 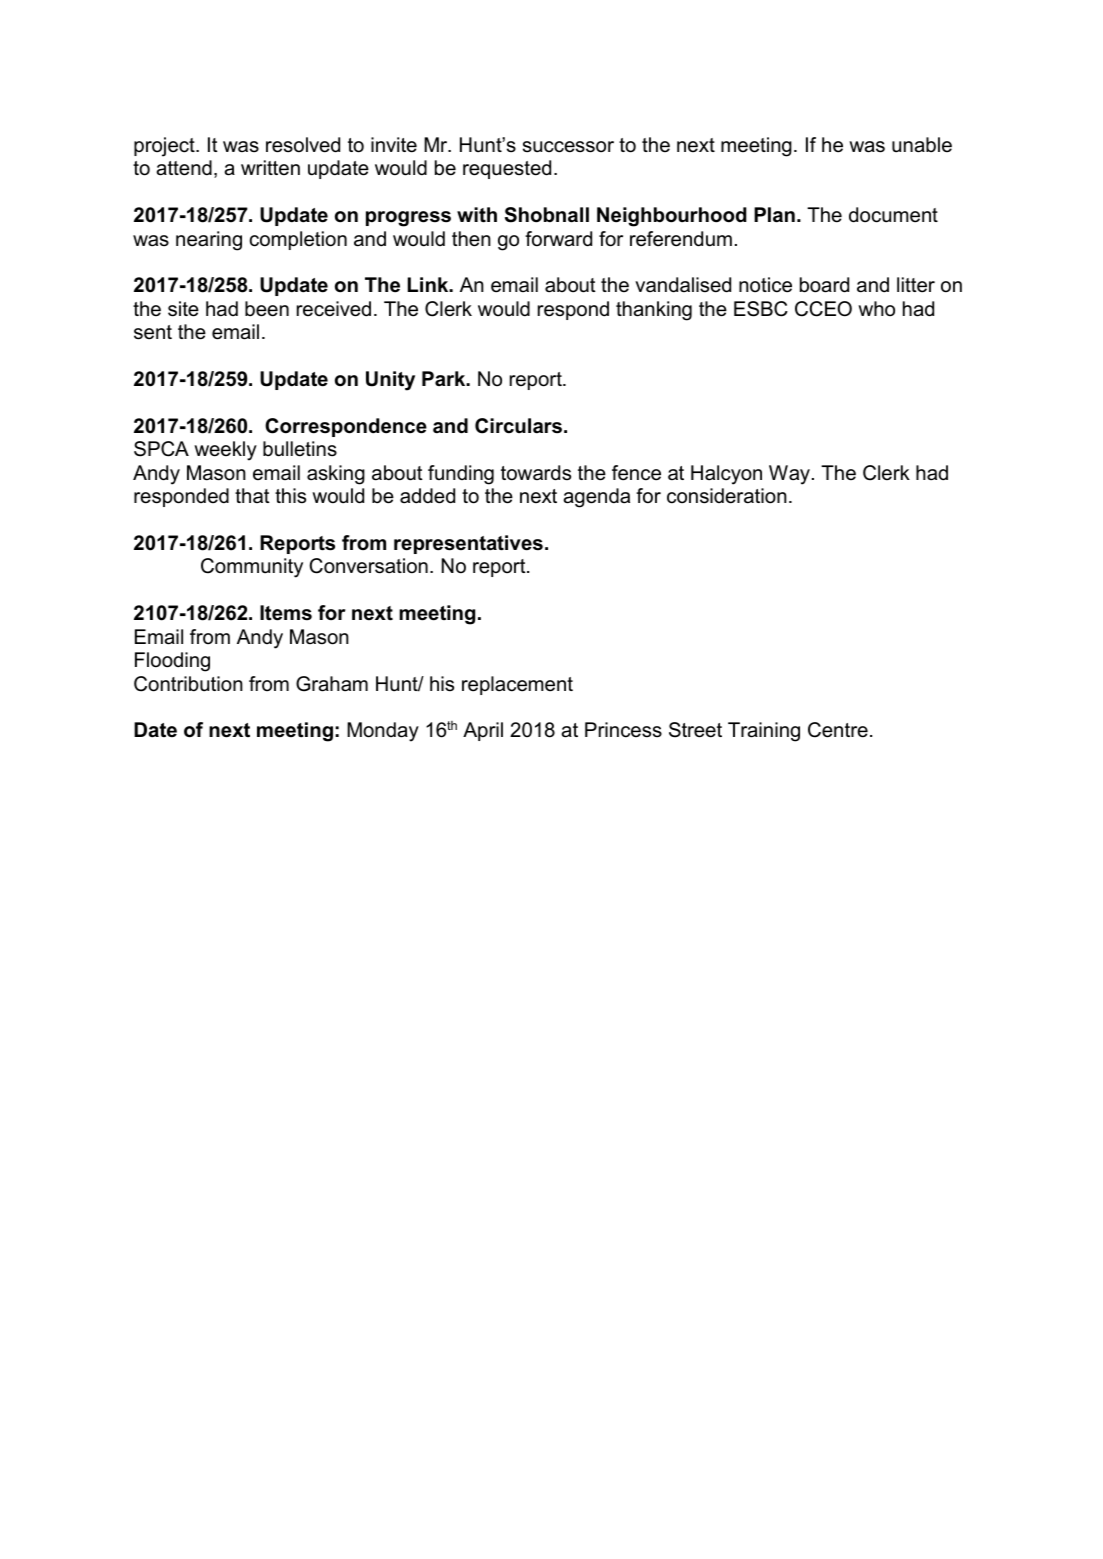 I want to click on April, so click(x=483, y=731).
